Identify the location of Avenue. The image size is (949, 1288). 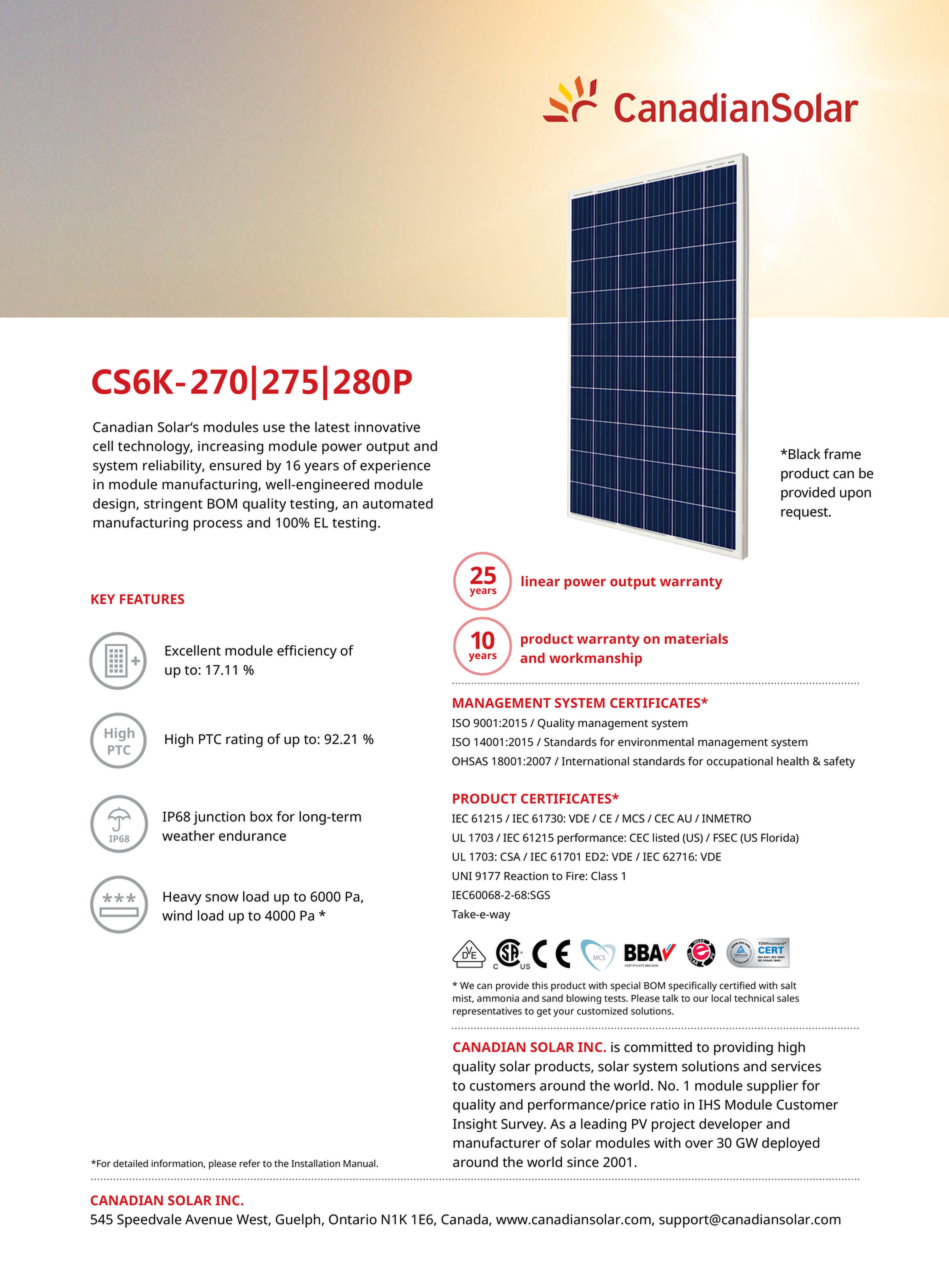
(209, 1219).
